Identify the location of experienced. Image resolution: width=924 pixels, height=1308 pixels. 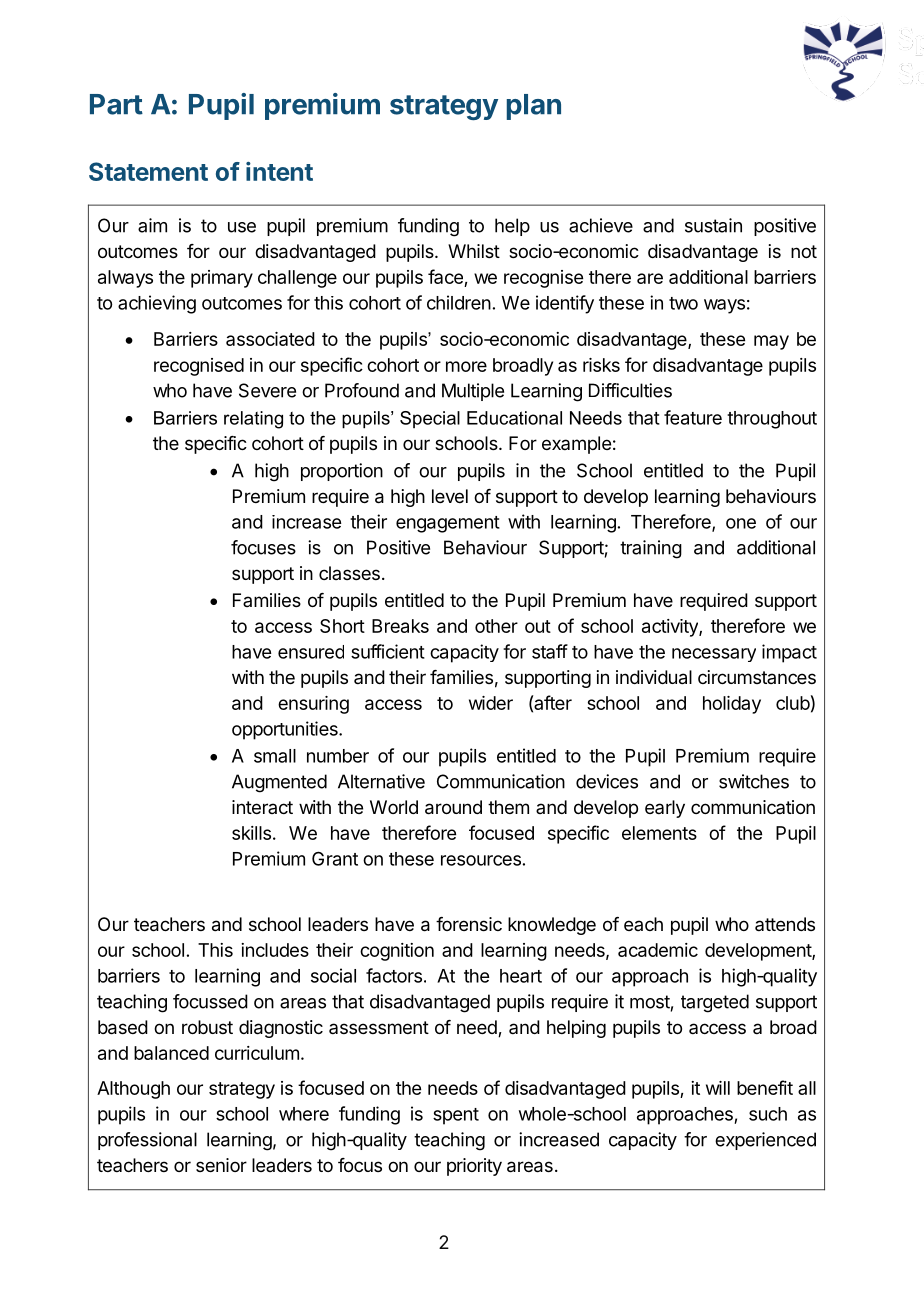
(765, 1141).
